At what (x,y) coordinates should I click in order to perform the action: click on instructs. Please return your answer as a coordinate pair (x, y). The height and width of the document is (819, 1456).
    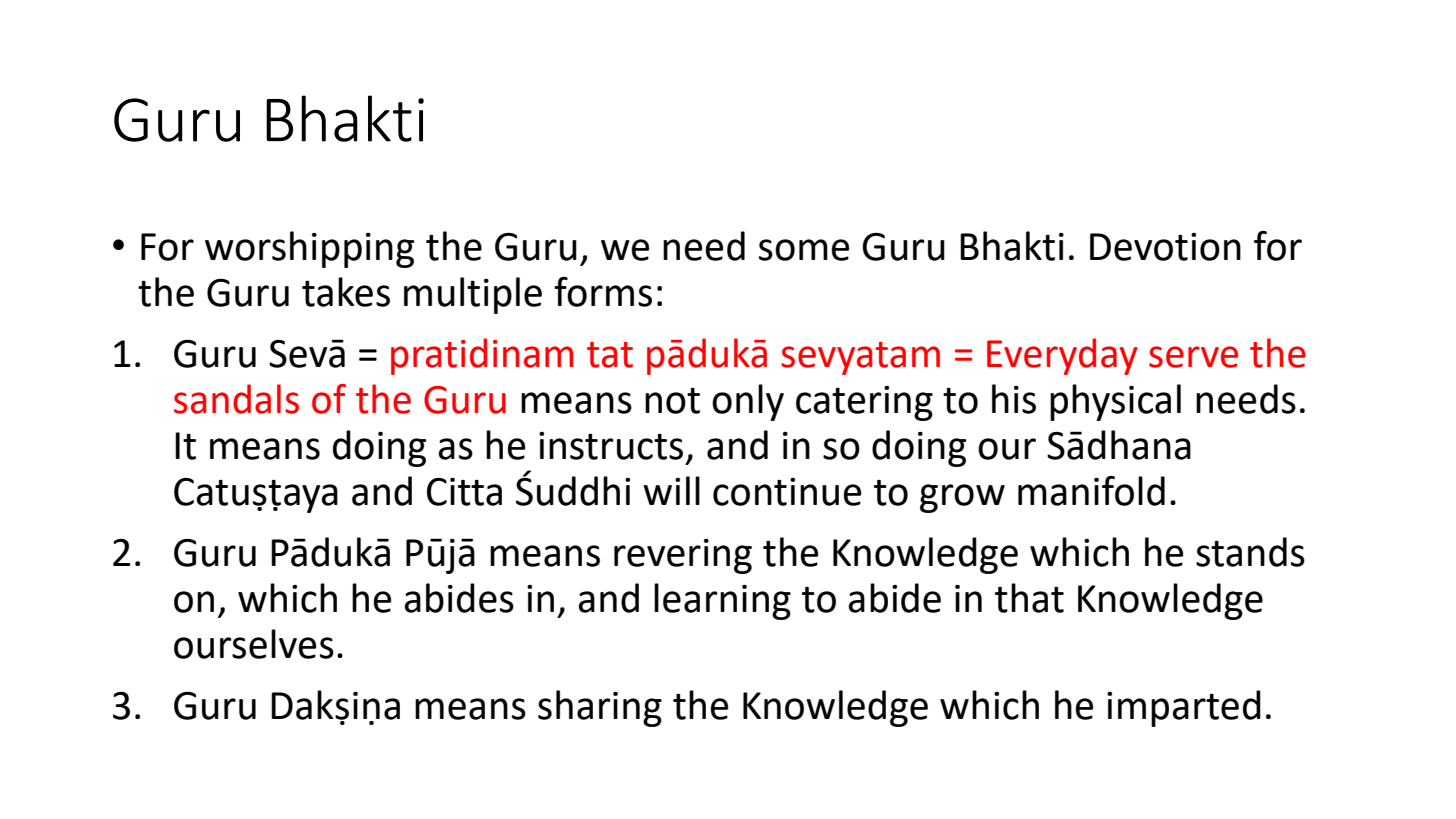
    Looking at the image, I should click on (611, 446).
